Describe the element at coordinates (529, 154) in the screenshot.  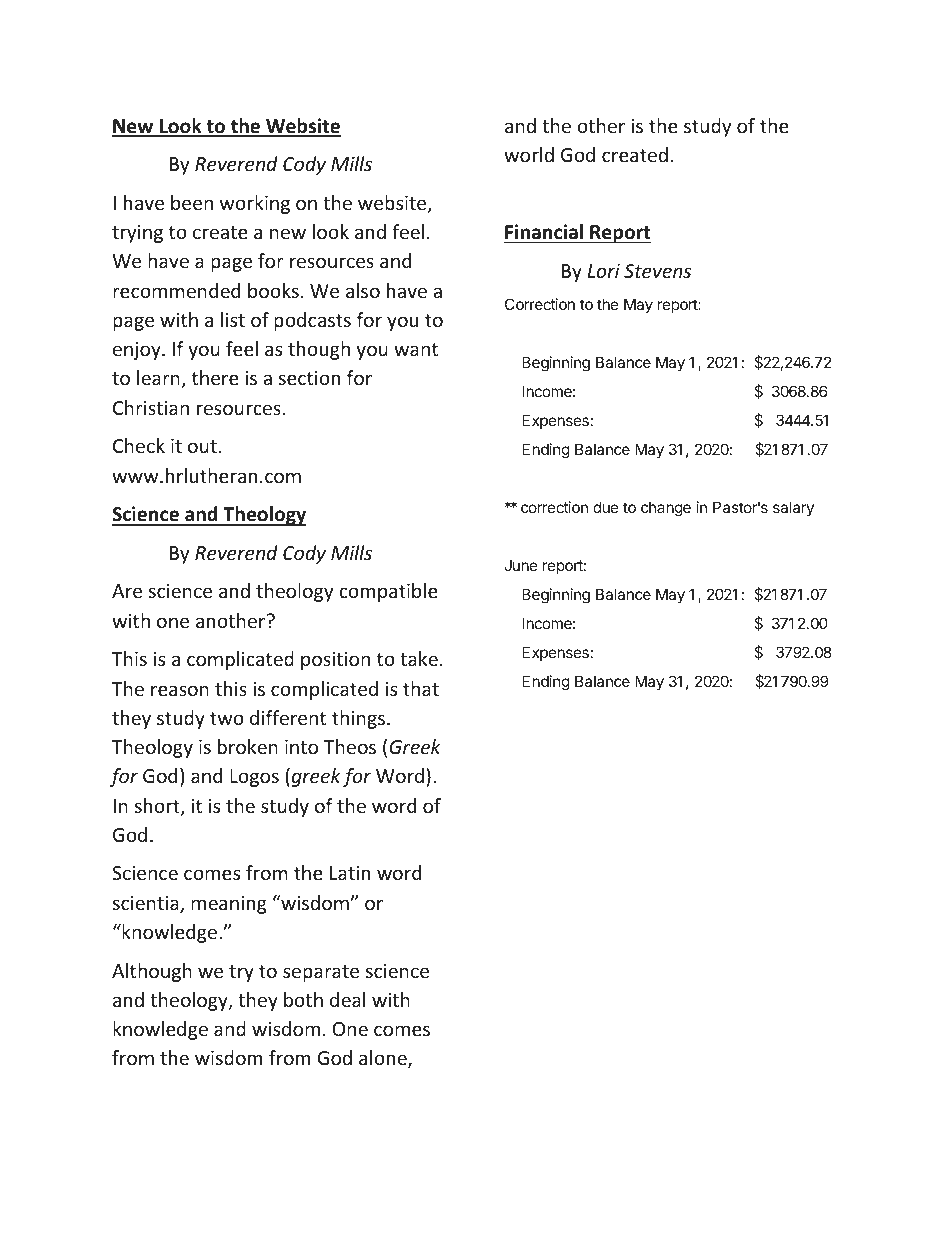
I see `world` at that location.
